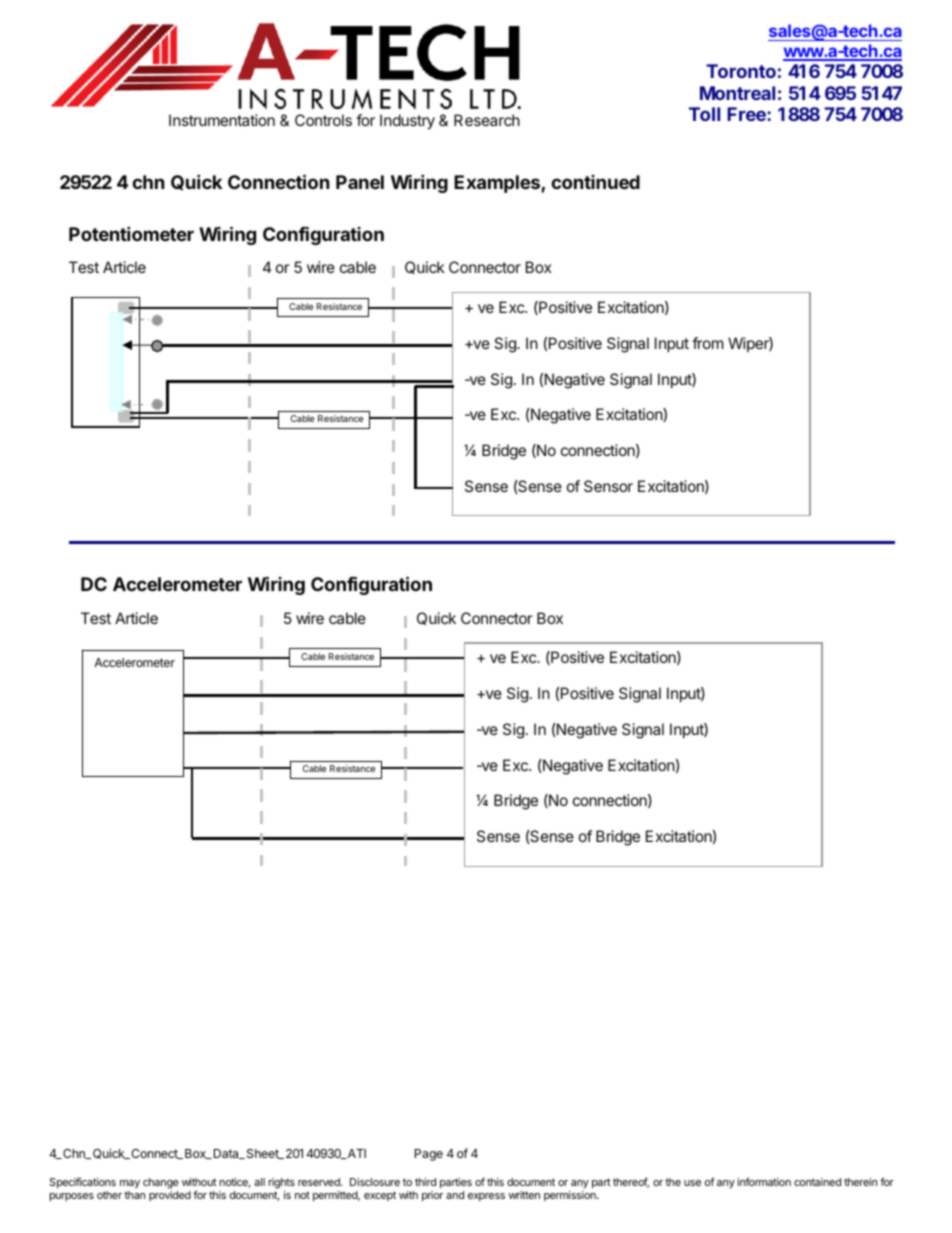 The image size is (952, 1233). Describe the element at coordinates (747, 114) in the page. I see `Free` at that location.
